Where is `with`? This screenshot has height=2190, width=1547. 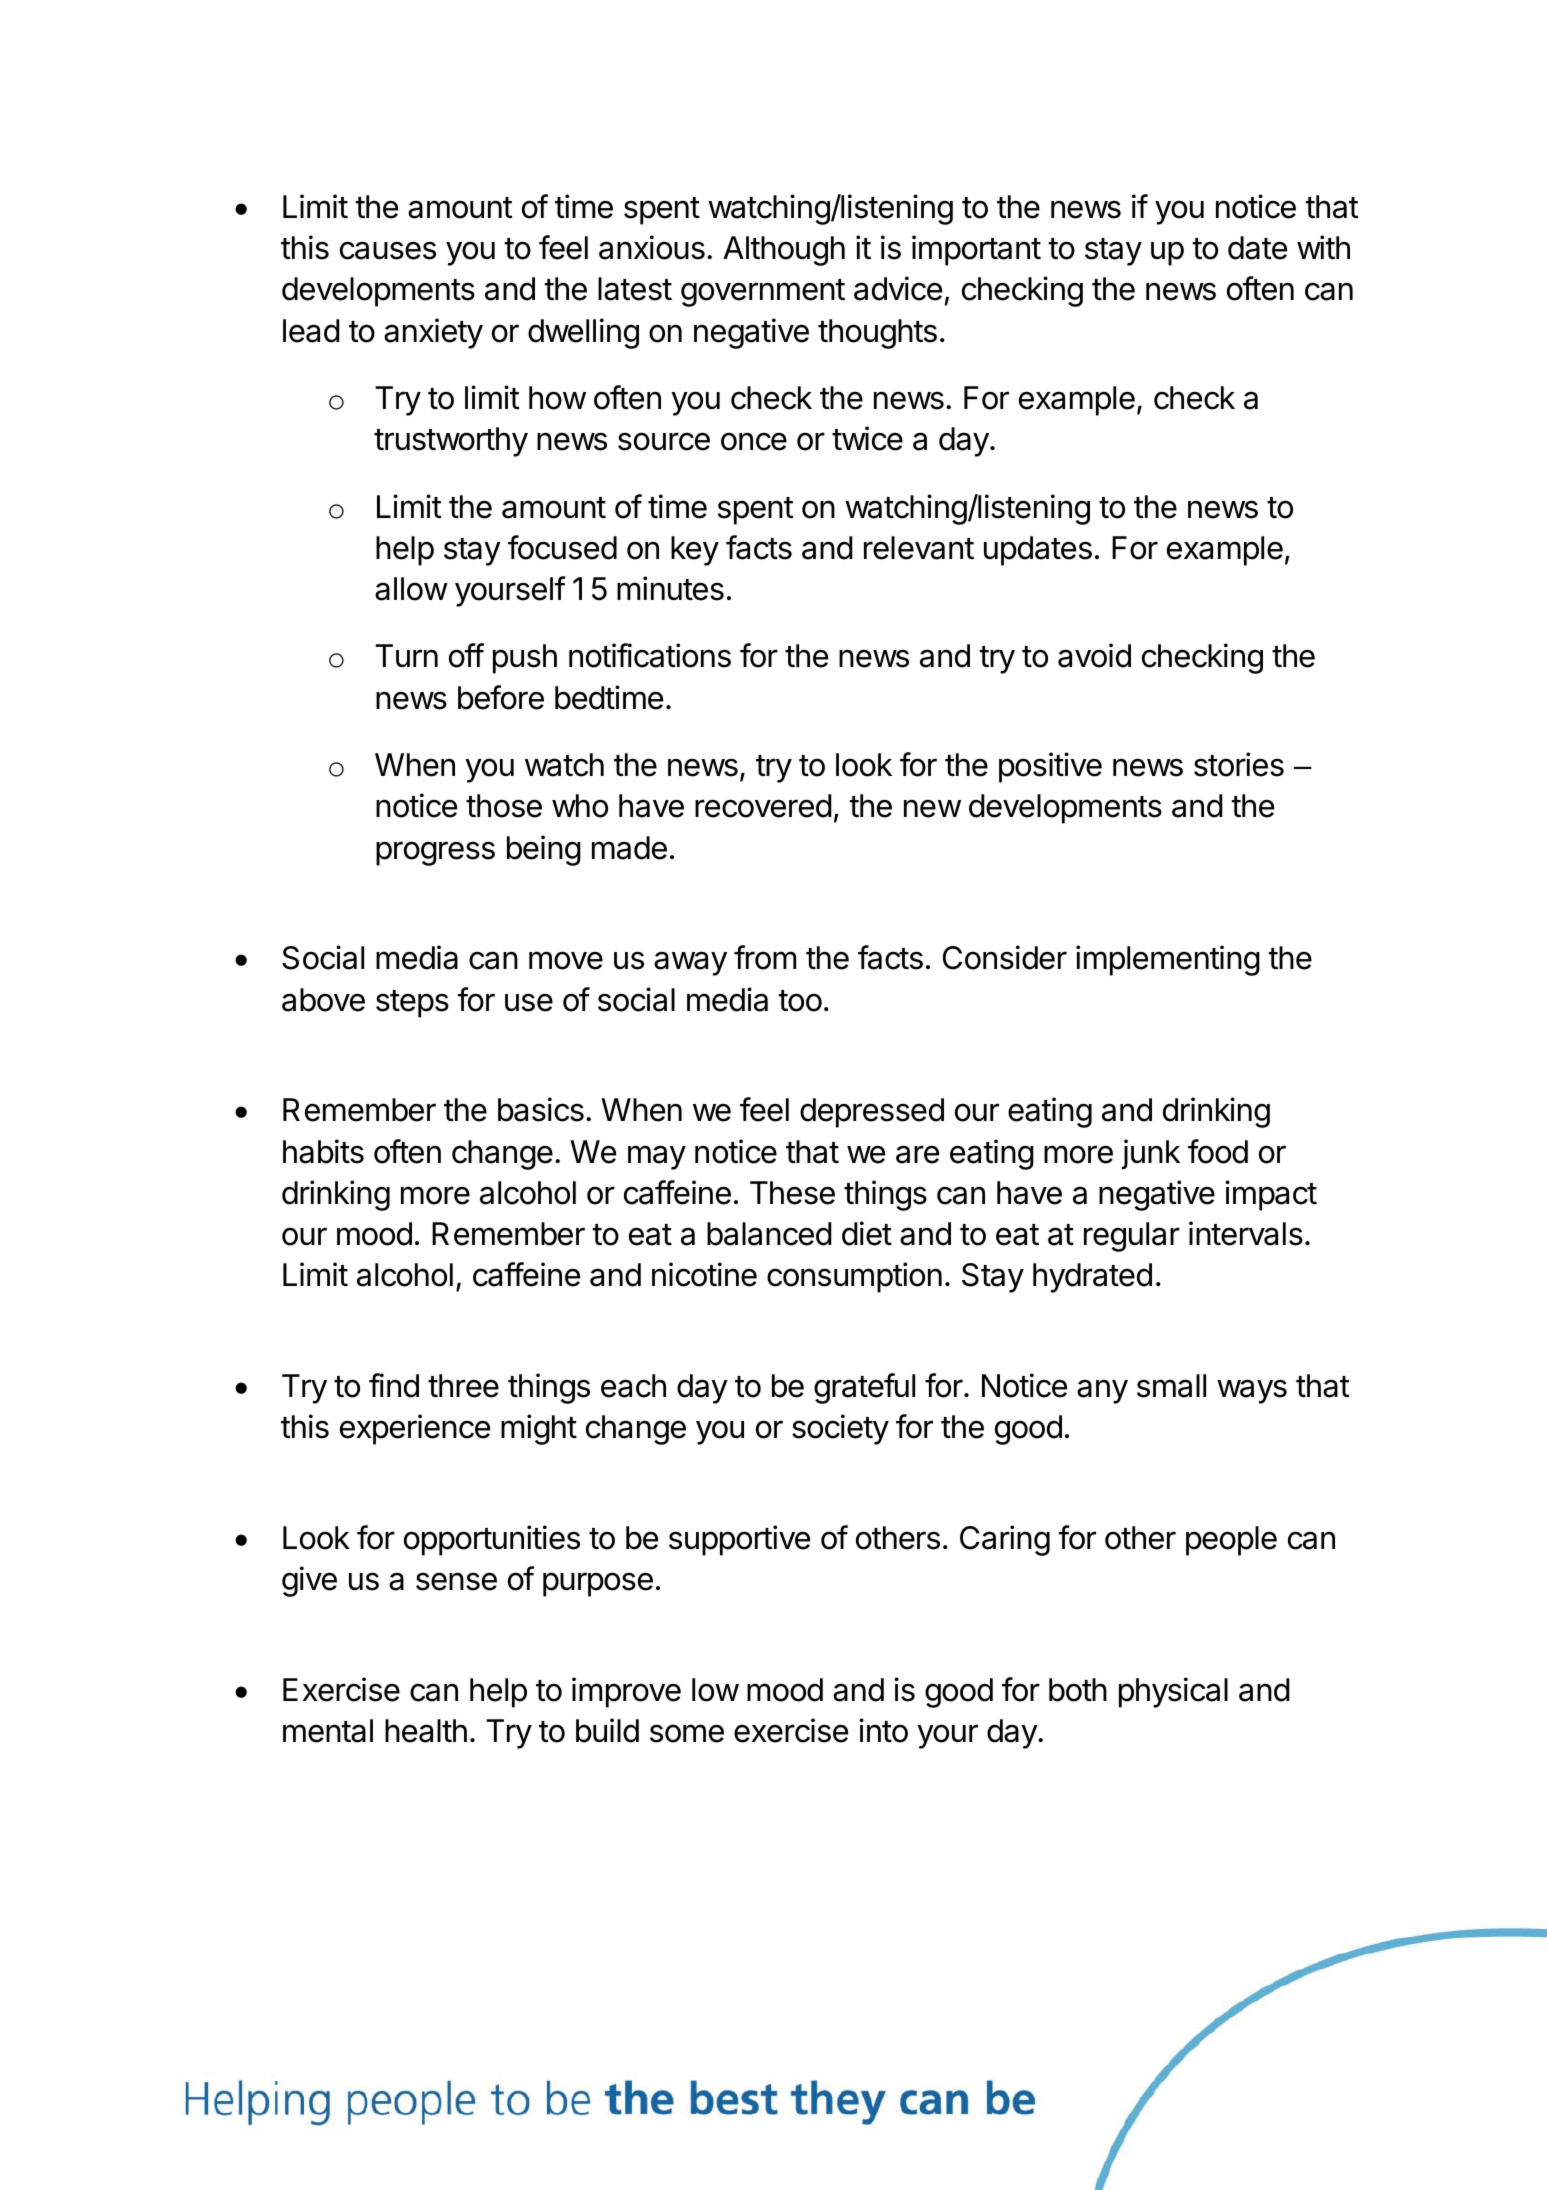 with is located at coordinates (1323, 247).
